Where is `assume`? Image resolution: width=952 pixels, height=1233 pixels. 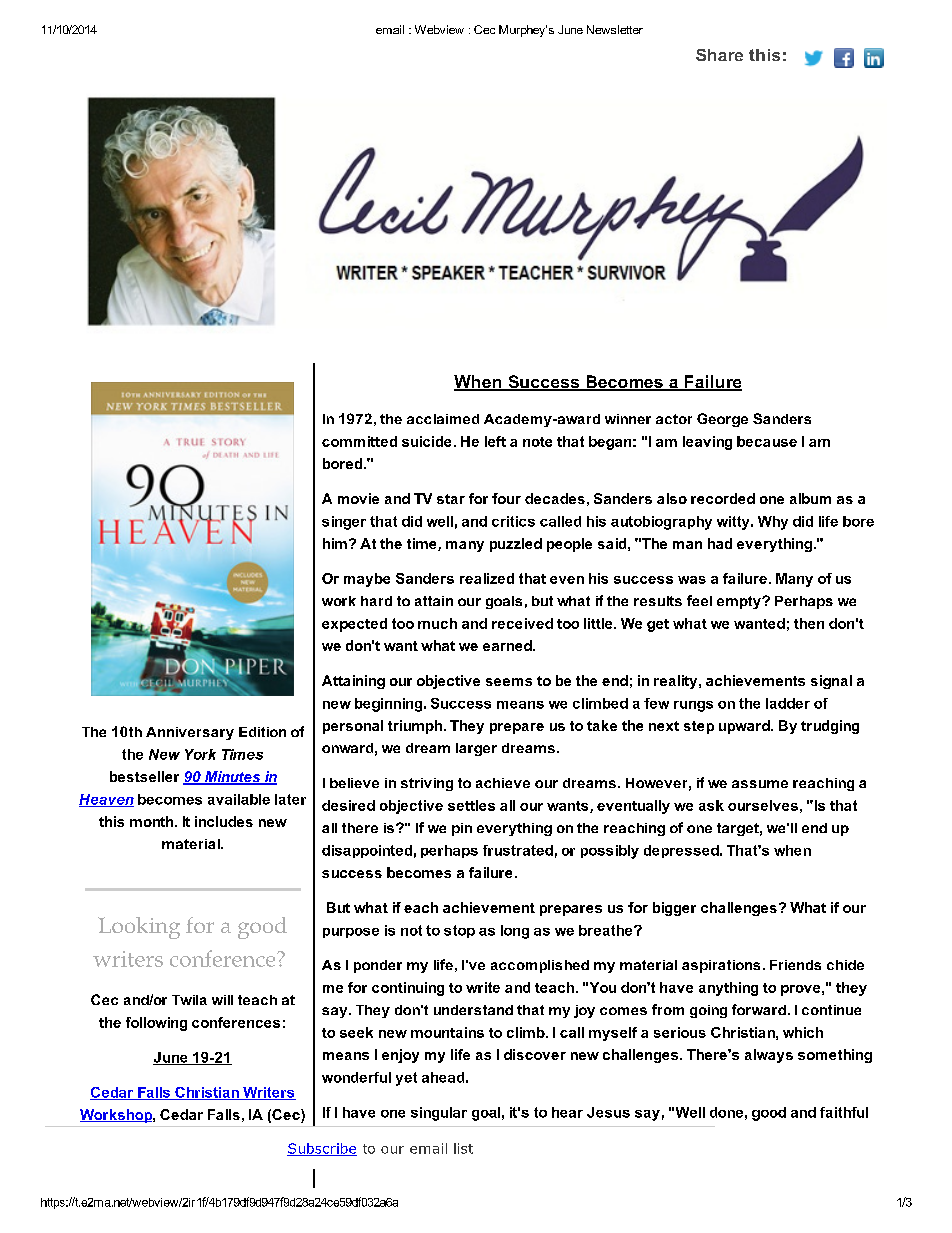 assume is located at coordinates (760, 784).
